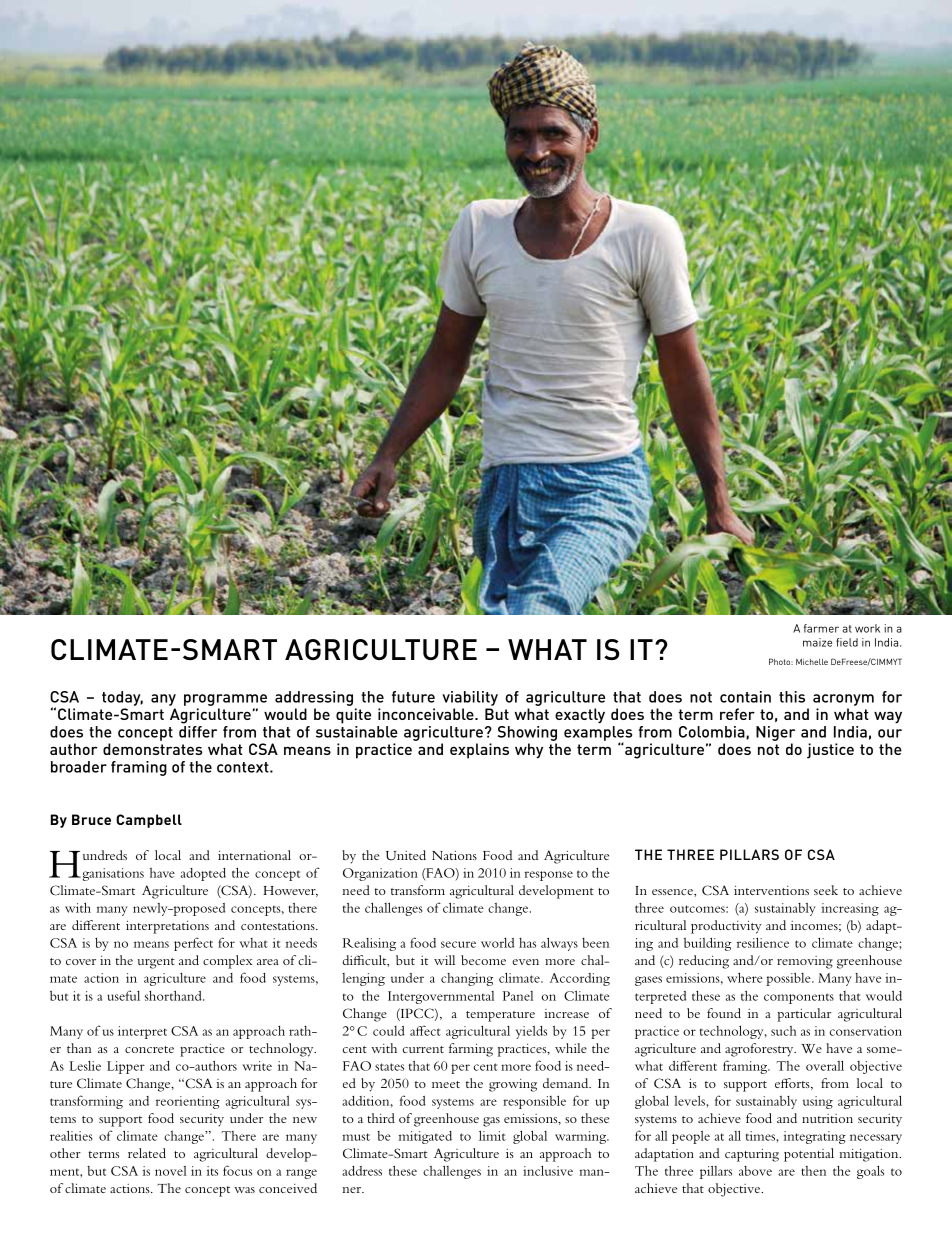 This document has width=952, height=1242. I want to click on demonstrates, so click(152, 749).
